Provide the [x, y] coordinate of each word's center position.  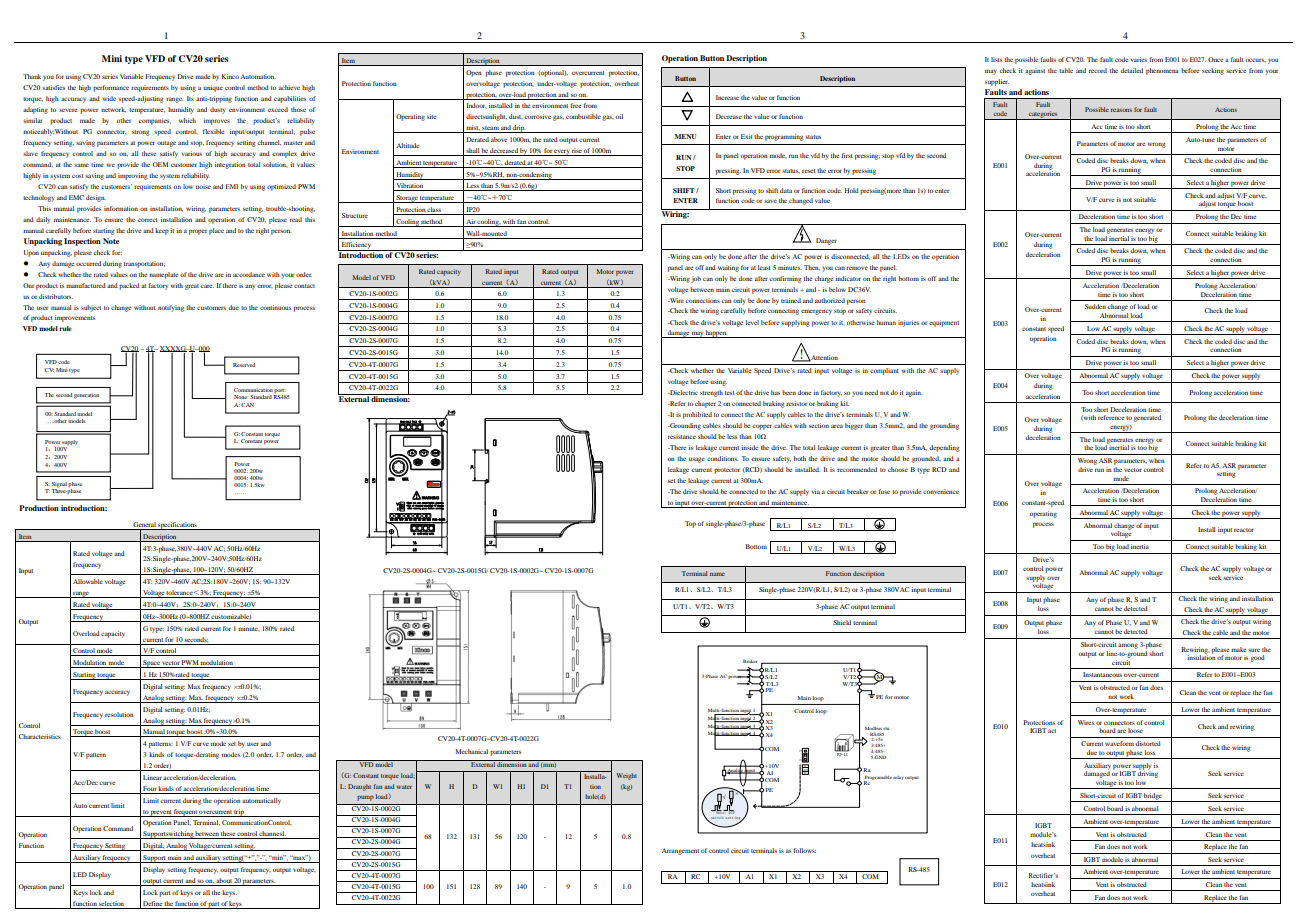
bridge [1153, 797]
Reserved [244, 365]
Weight [626, 776]
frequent [185, 813]
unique [213, 88]
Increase [727, 97]
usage [697, 460]
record [1098, 70]
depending [944, 448]
